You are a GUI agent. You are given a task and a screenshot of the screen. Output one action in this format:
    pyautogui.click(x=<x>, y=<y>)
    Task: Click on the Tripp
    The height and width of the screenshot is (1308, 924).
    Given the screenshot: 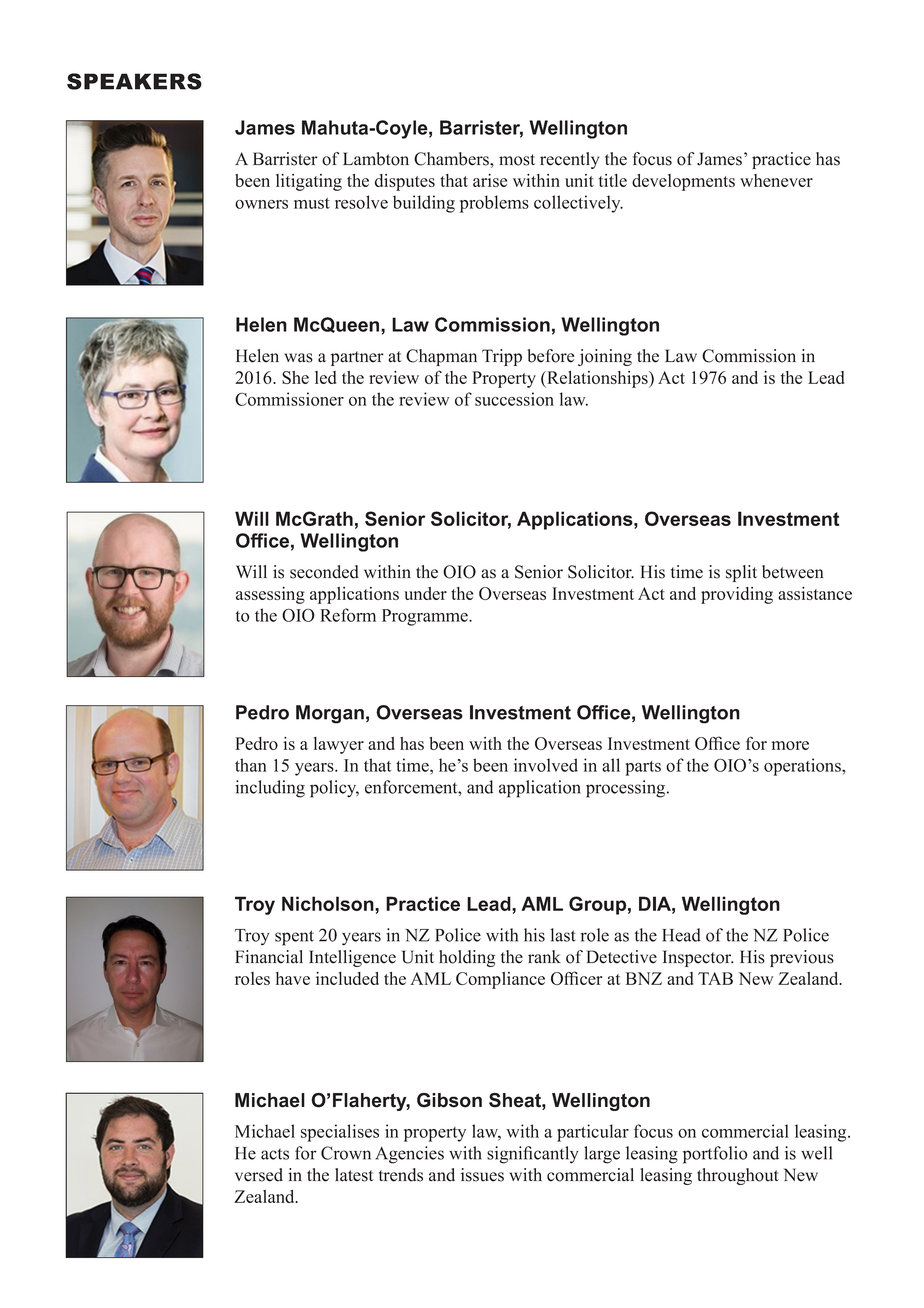 What is the action you would take?
    pyautogui.click(x=502, y=357)
